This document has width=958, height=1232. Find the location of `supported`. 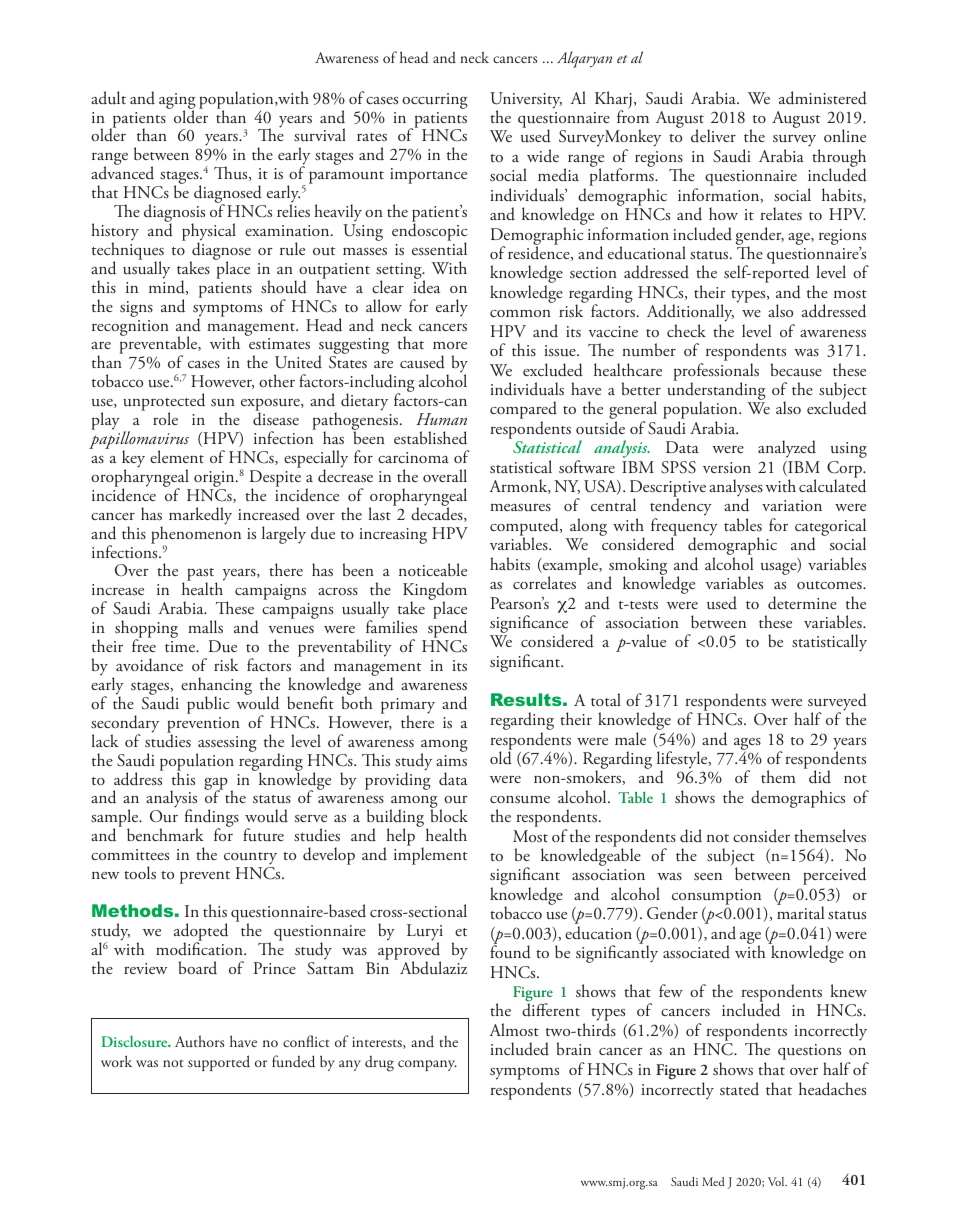

supported is located at coordinates (219, 1063).
